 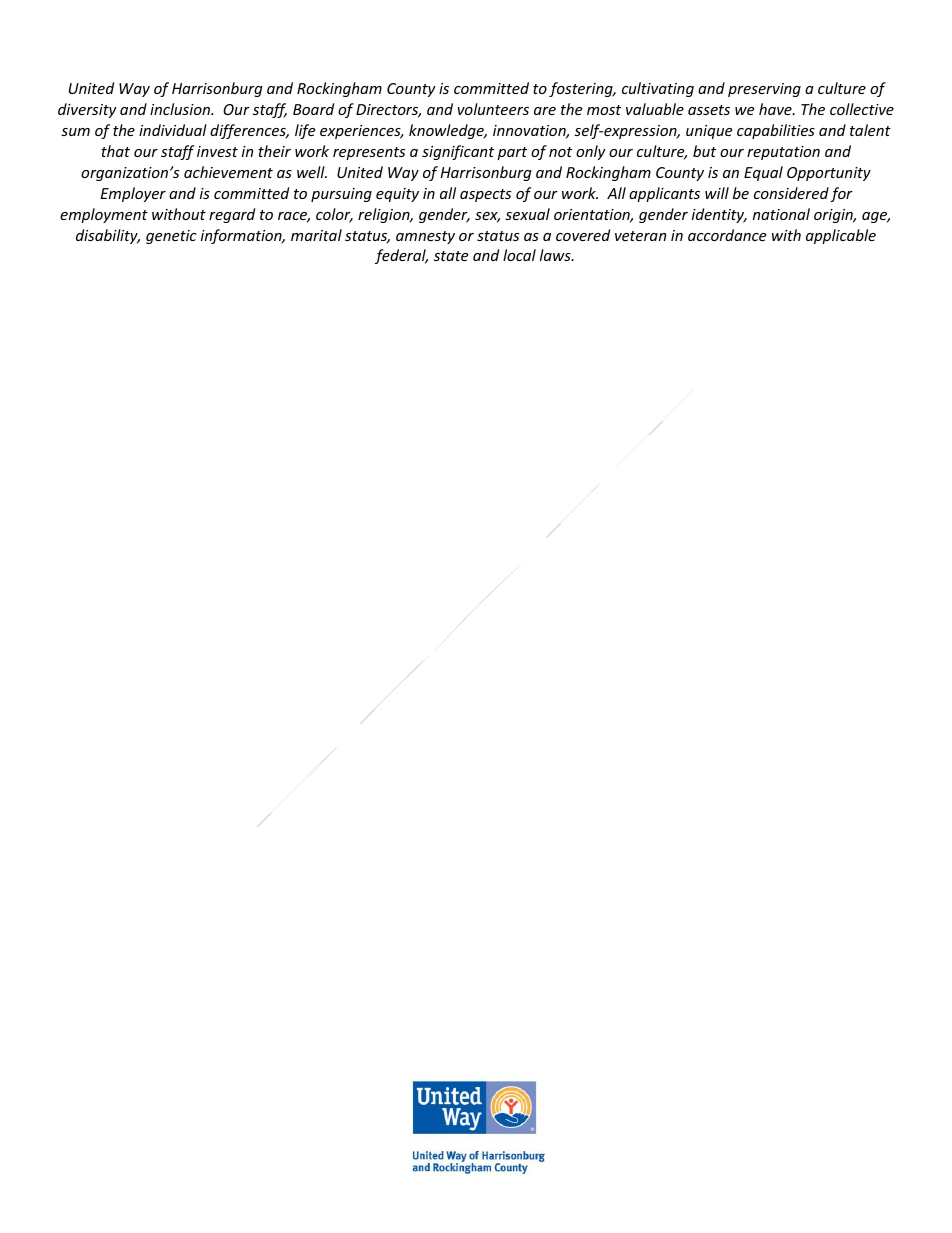 What do you see at coordinates (783, 153) in the image?
I see `reputation` at bounding box center [783, 153].
